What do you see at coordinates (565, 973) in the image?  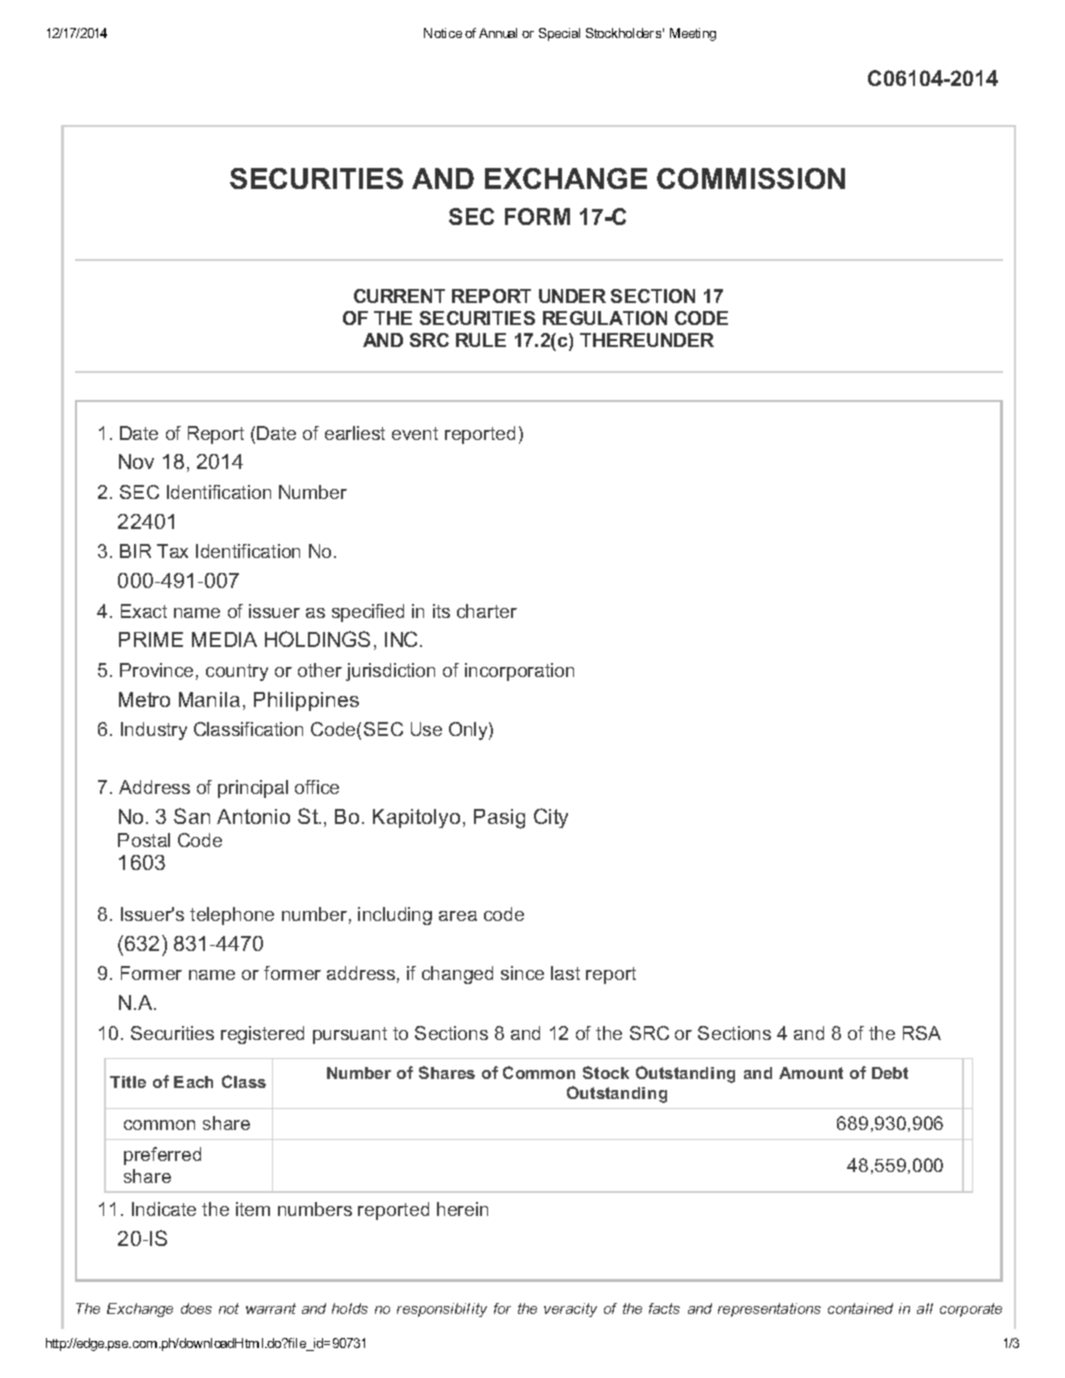 I see `last` at bounding box center [565, 973].
